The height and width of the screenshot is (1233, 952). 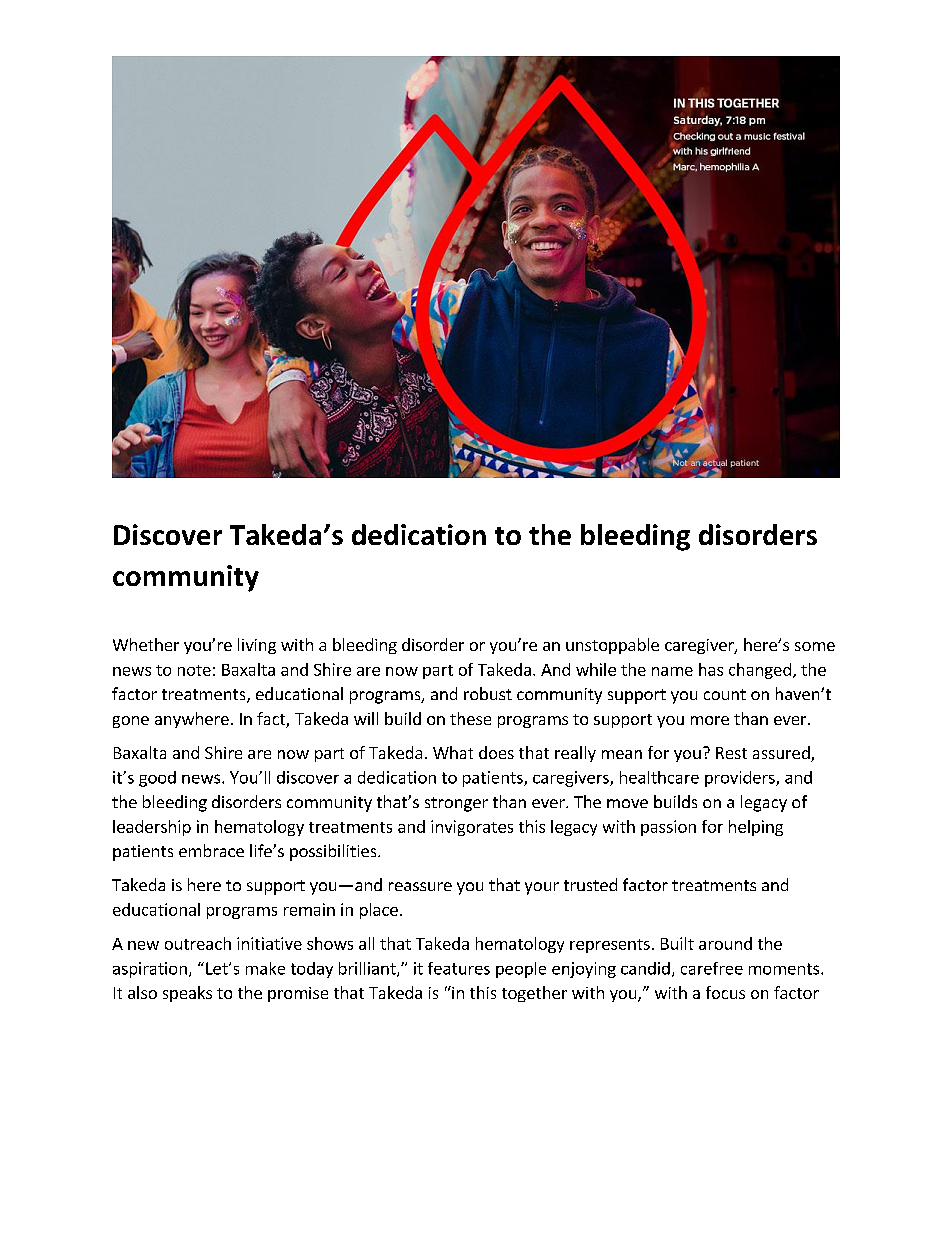 What do you see at coordinates (257, 646) in the screenshot?
I see `living` at bounding box center [257, 646].
